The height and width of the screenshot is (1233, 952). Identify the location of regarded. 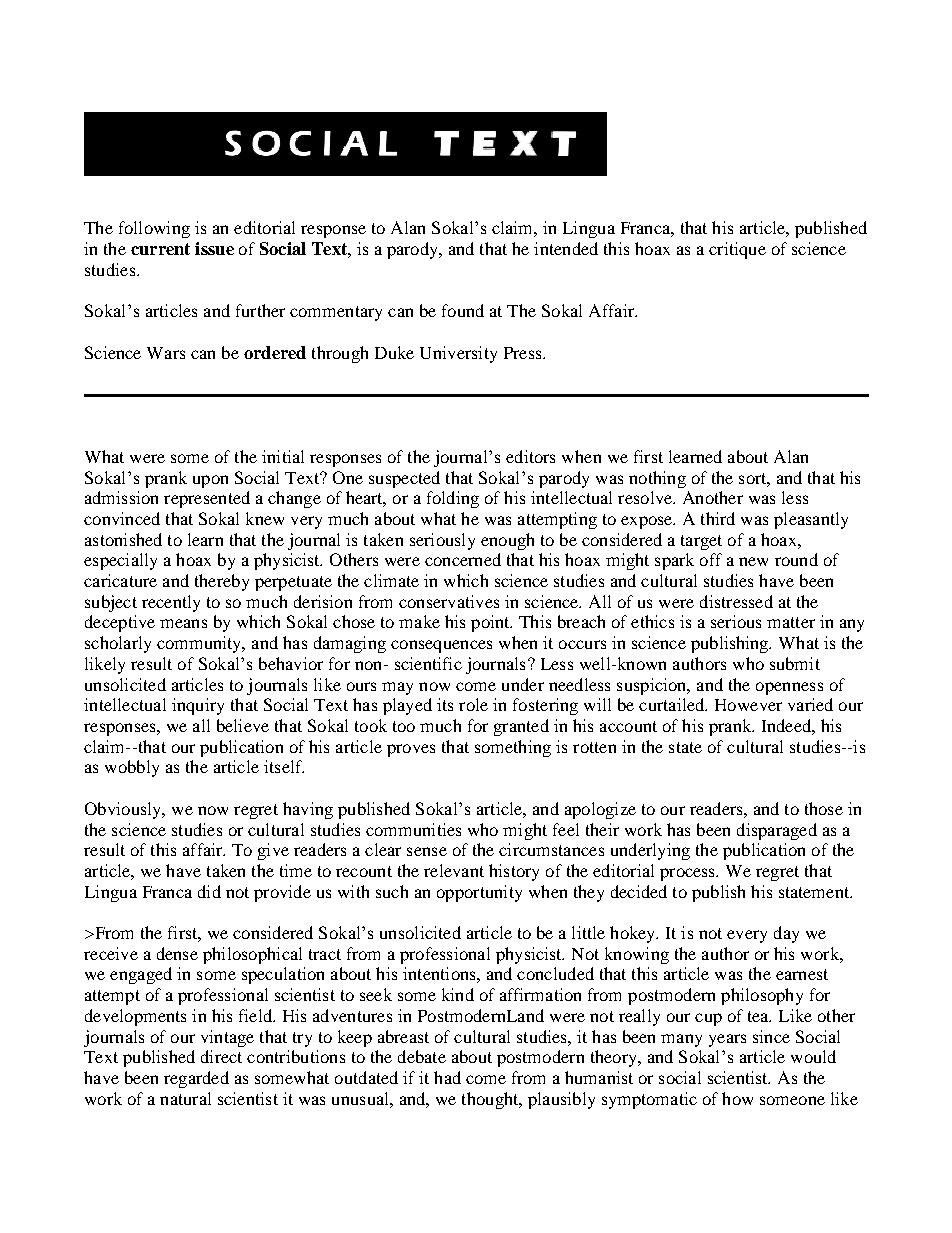
(196, 1079).
